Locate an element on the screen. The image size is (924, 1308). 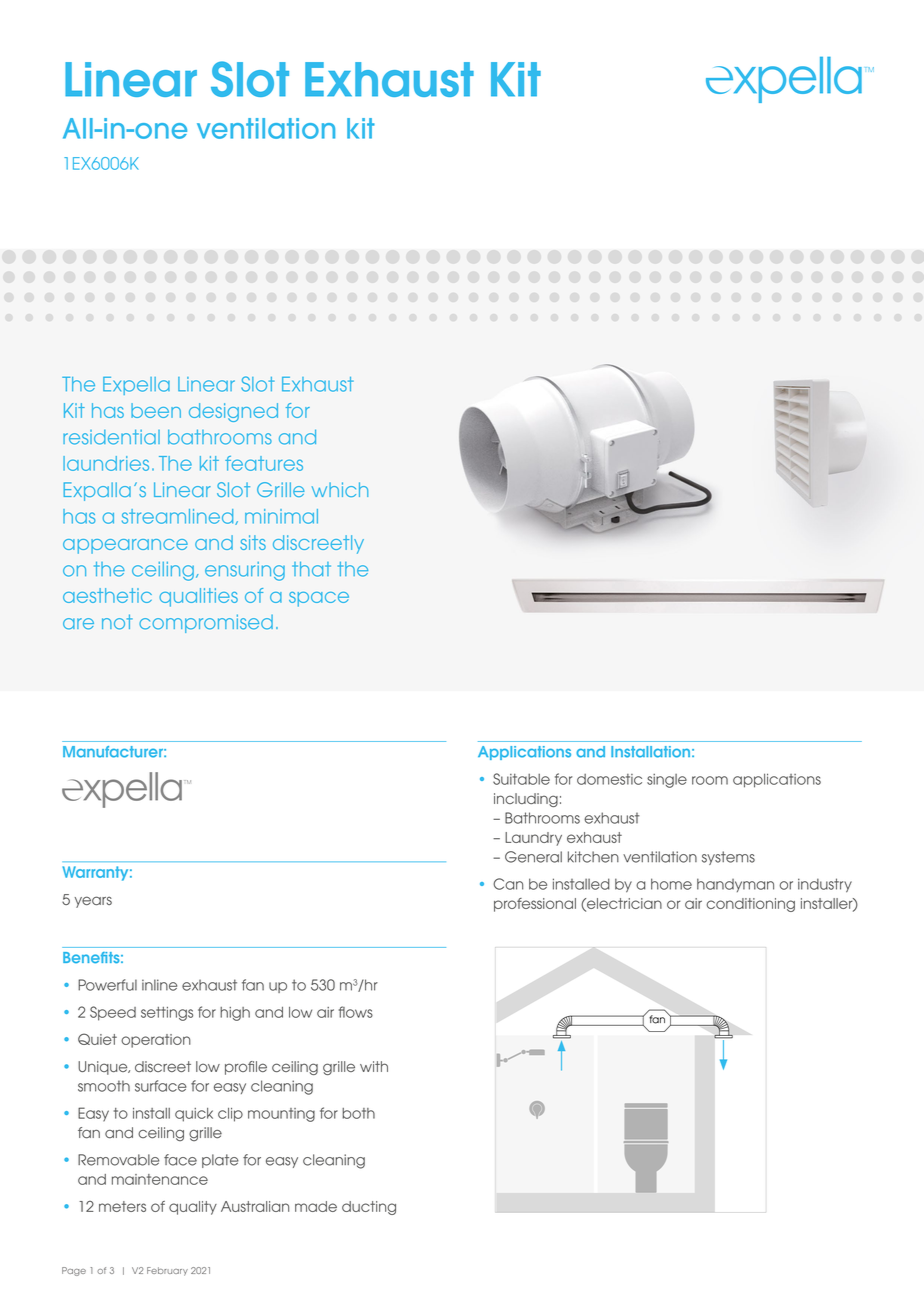
been is located at coordinates (156, 410).
